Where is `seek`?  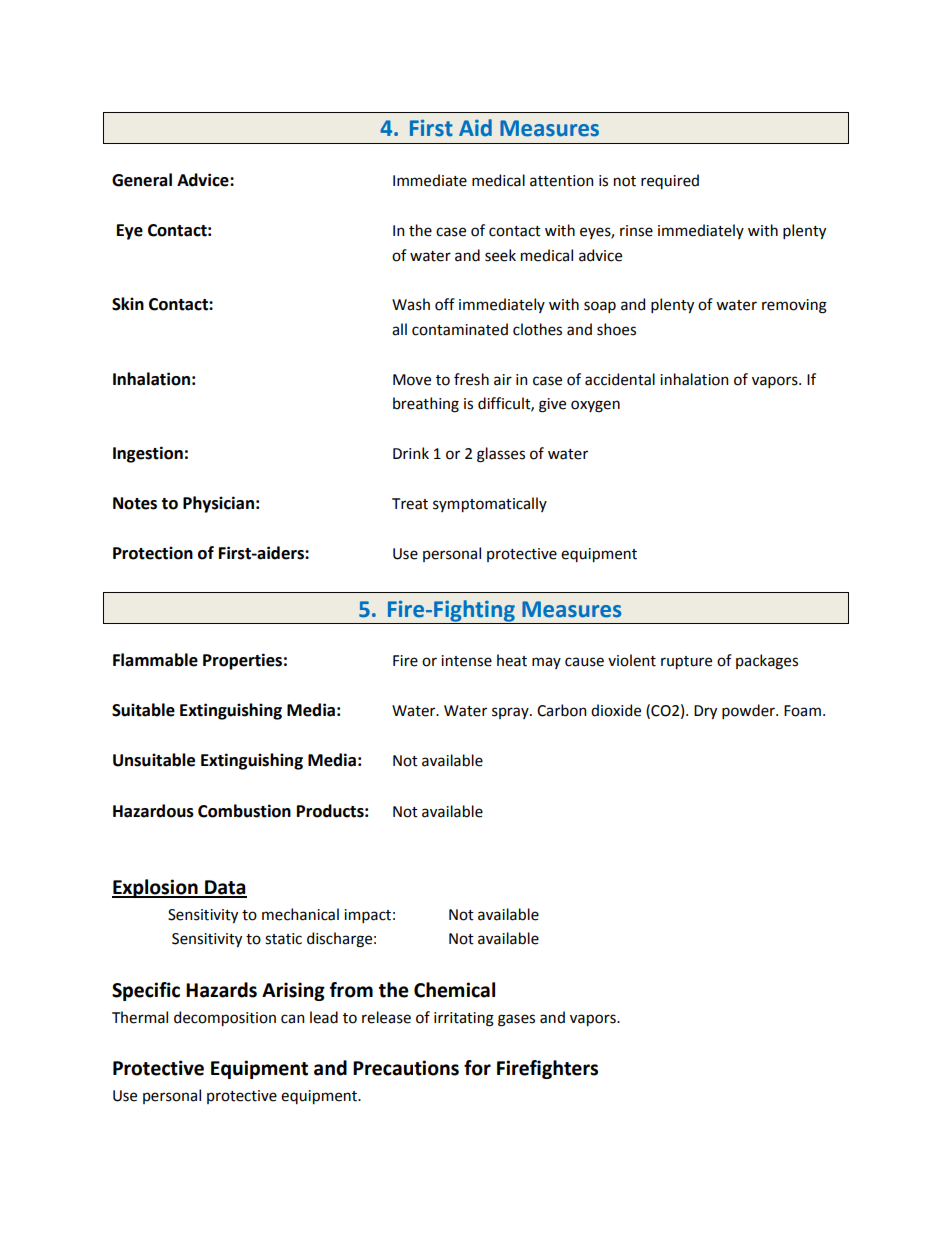 seek is located at coordinates (500, 255).
